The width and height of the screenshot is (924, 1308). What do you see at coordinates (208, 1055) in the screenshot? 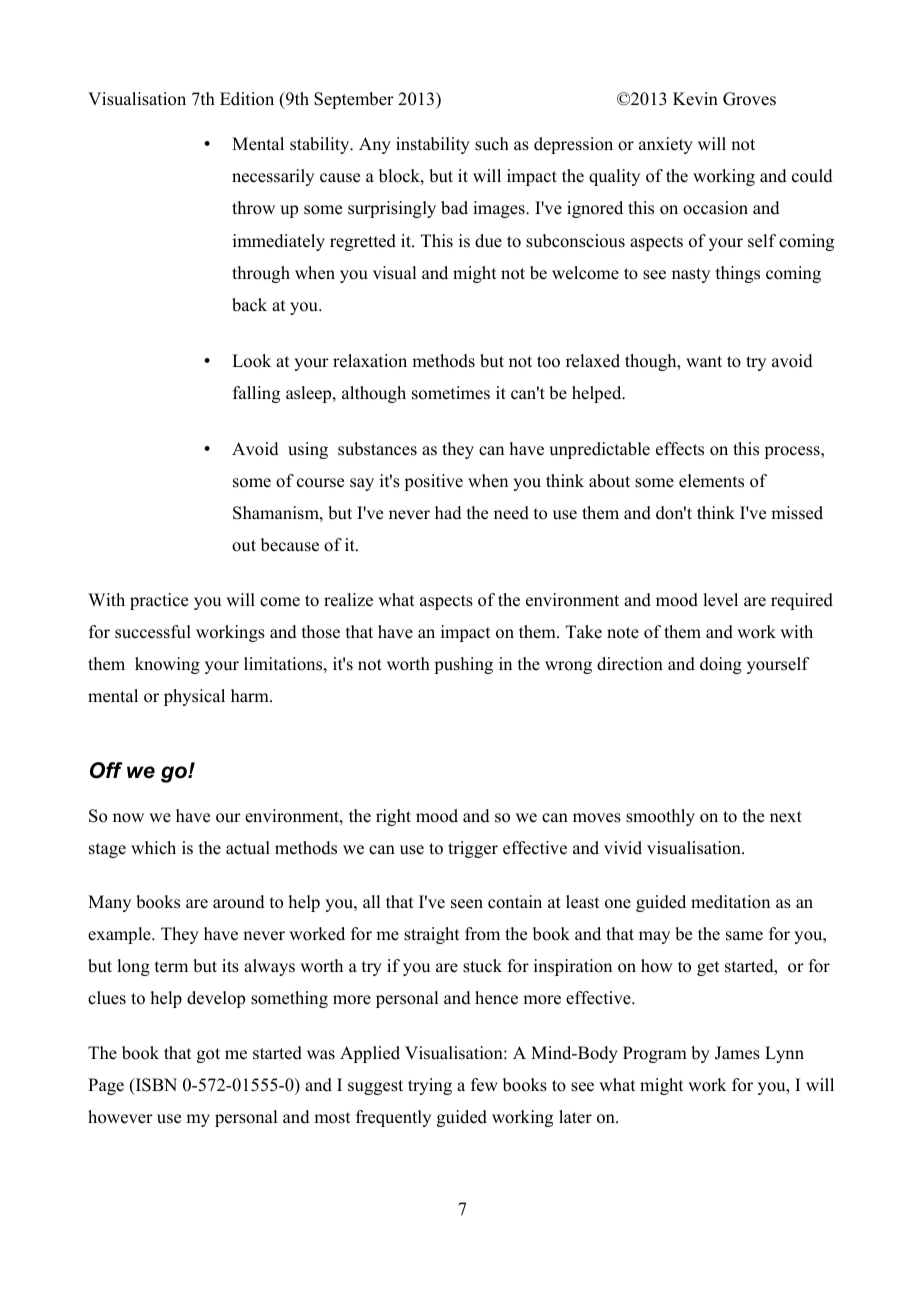
I see `got` at bounding box center [208, 1055].
